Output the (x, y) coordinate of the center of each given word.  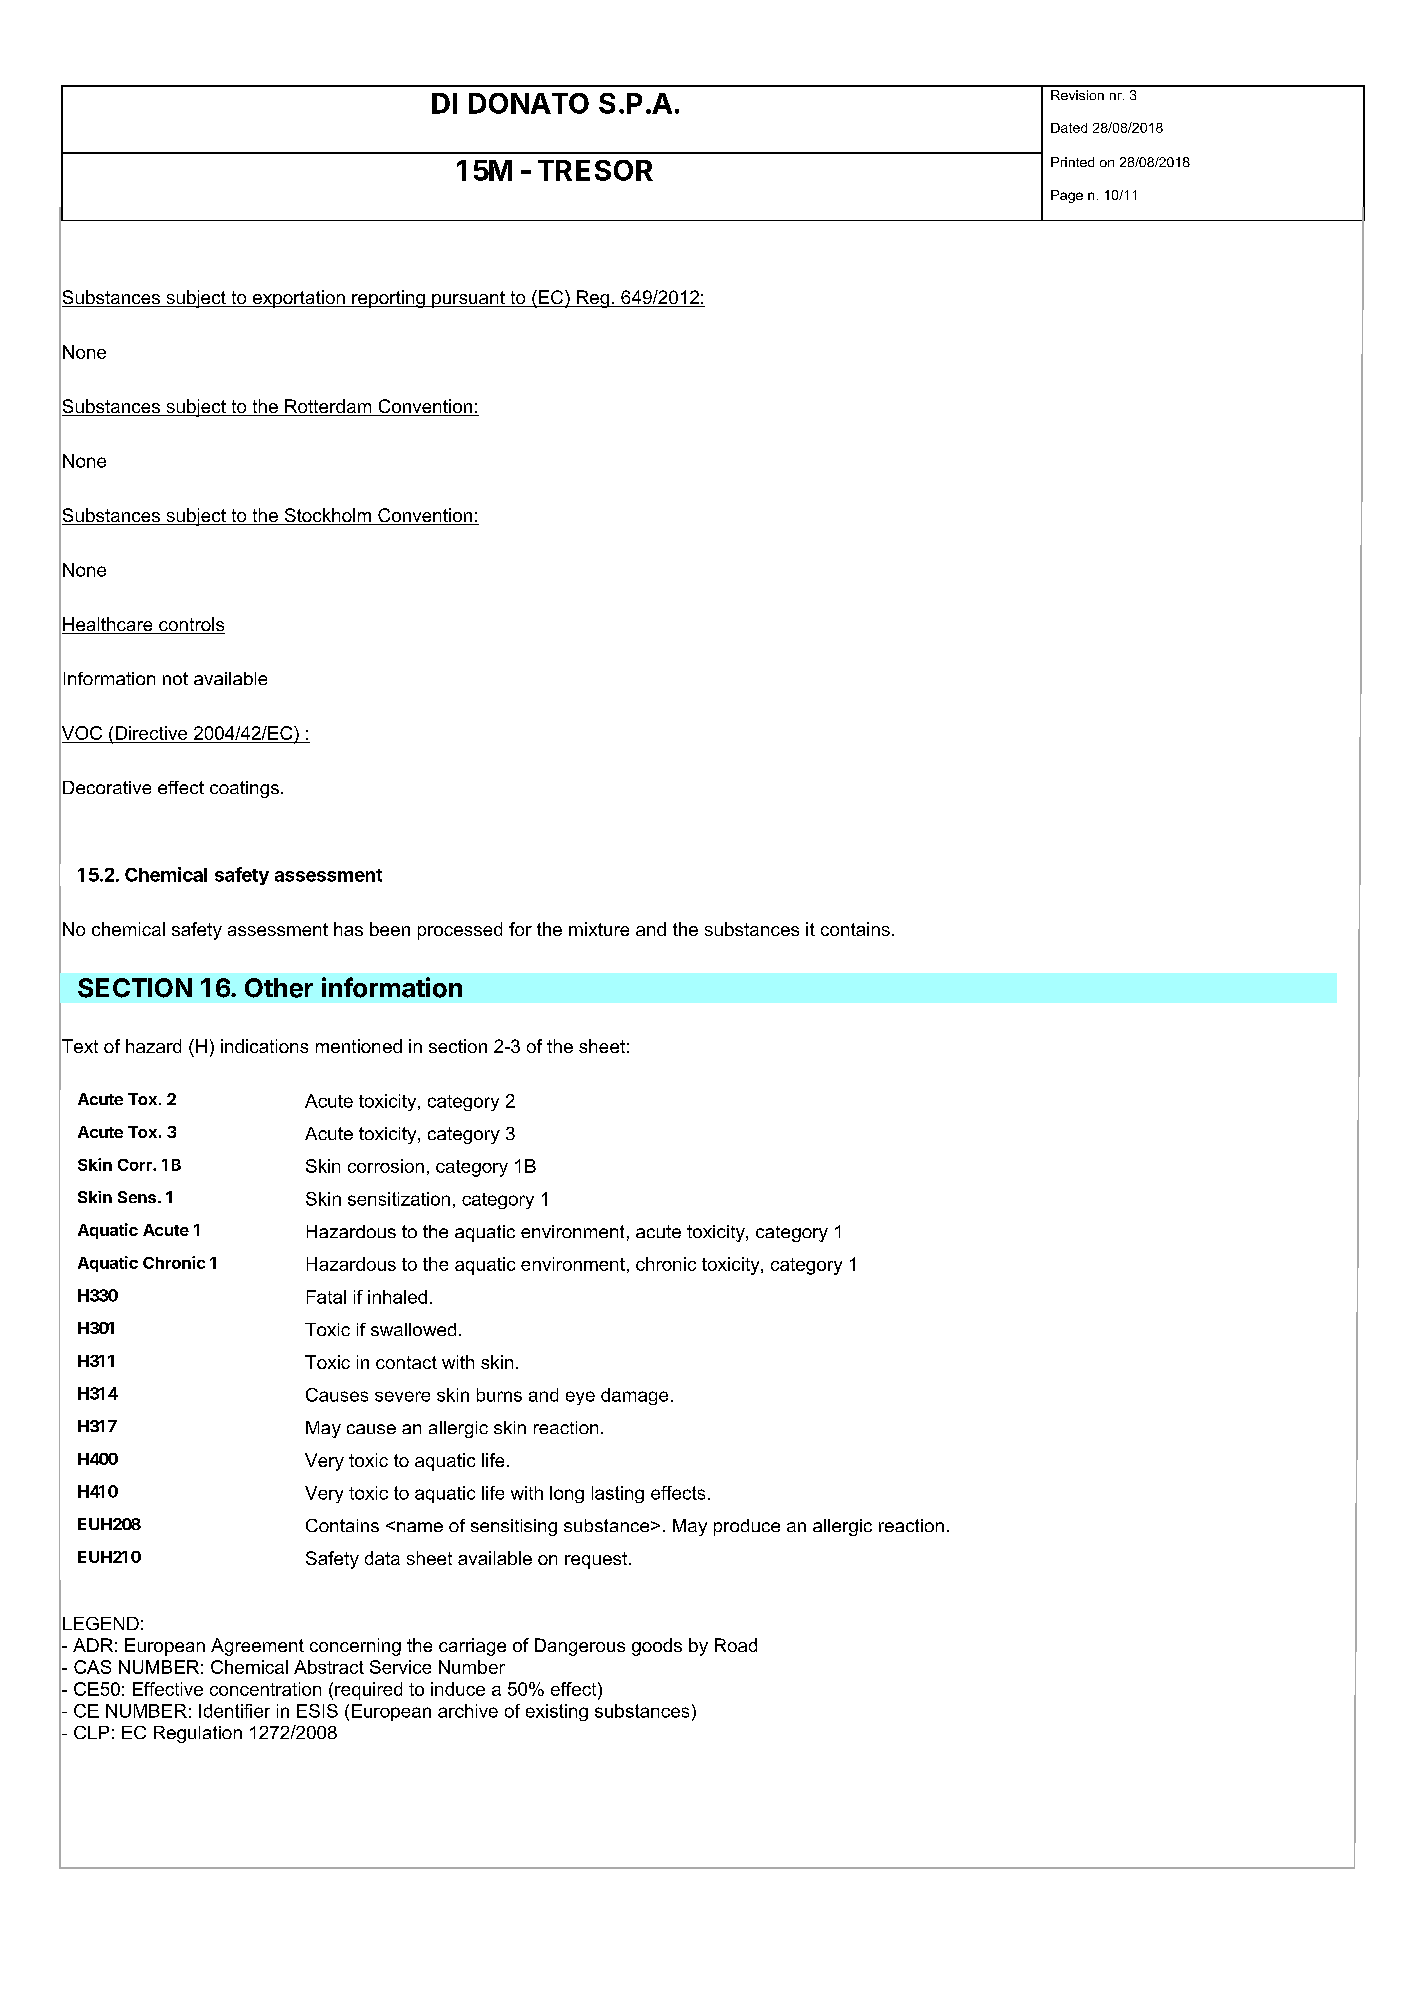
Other (279, 988)
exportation (298, 299)
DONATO (529, 103)
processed (460, 931)
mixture (599, 929)
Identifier (234, 1711)
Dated (1069, 128)
